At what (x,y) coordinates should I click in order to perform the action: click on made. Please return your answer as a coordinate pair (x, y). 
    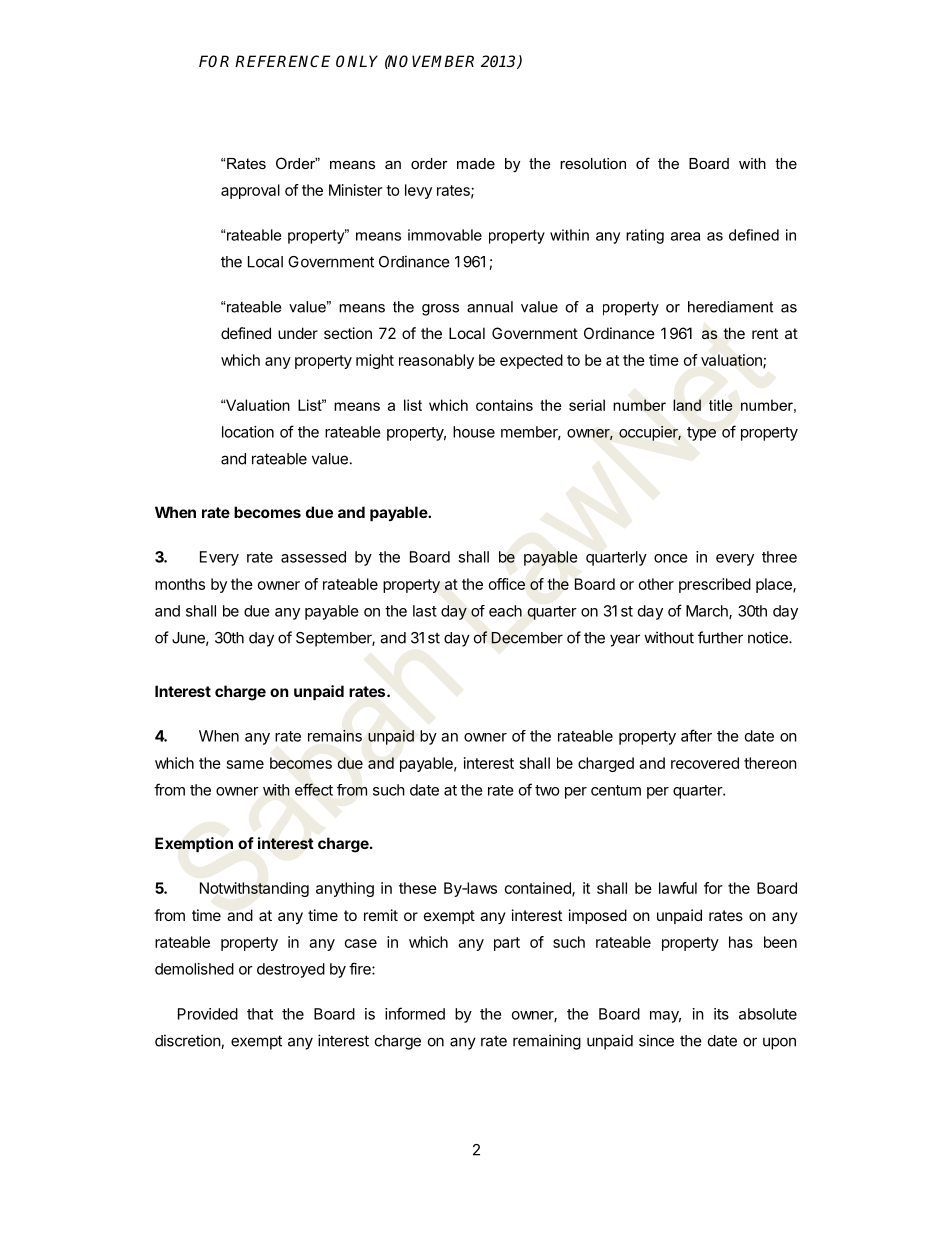
    Looking at the image, I should click on (476, 163).
